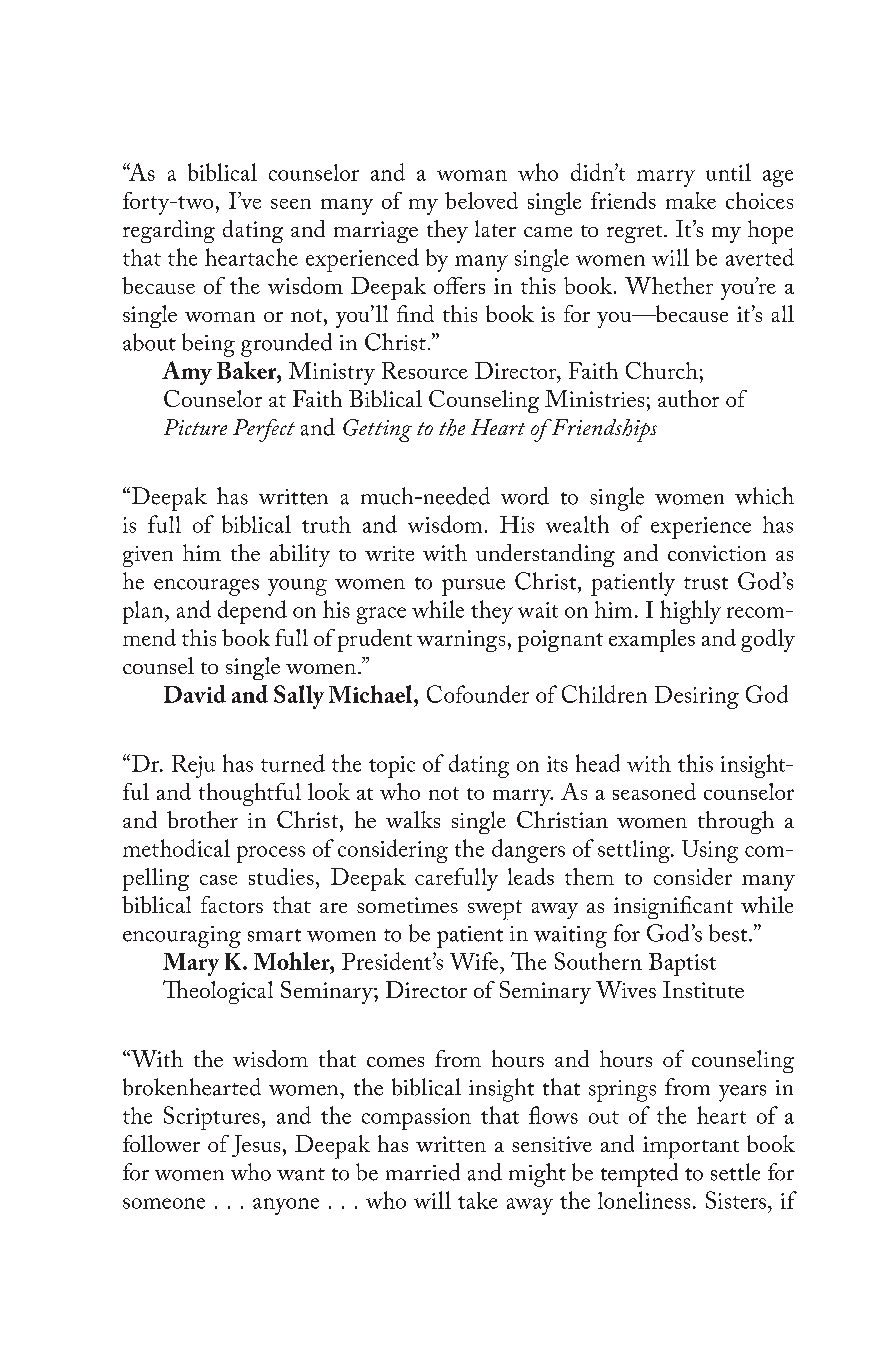 This screenshot has height=1345, width=896. Describe the element at coordinates (475, 961) in the screenshot. I see `Wife` at that location.
